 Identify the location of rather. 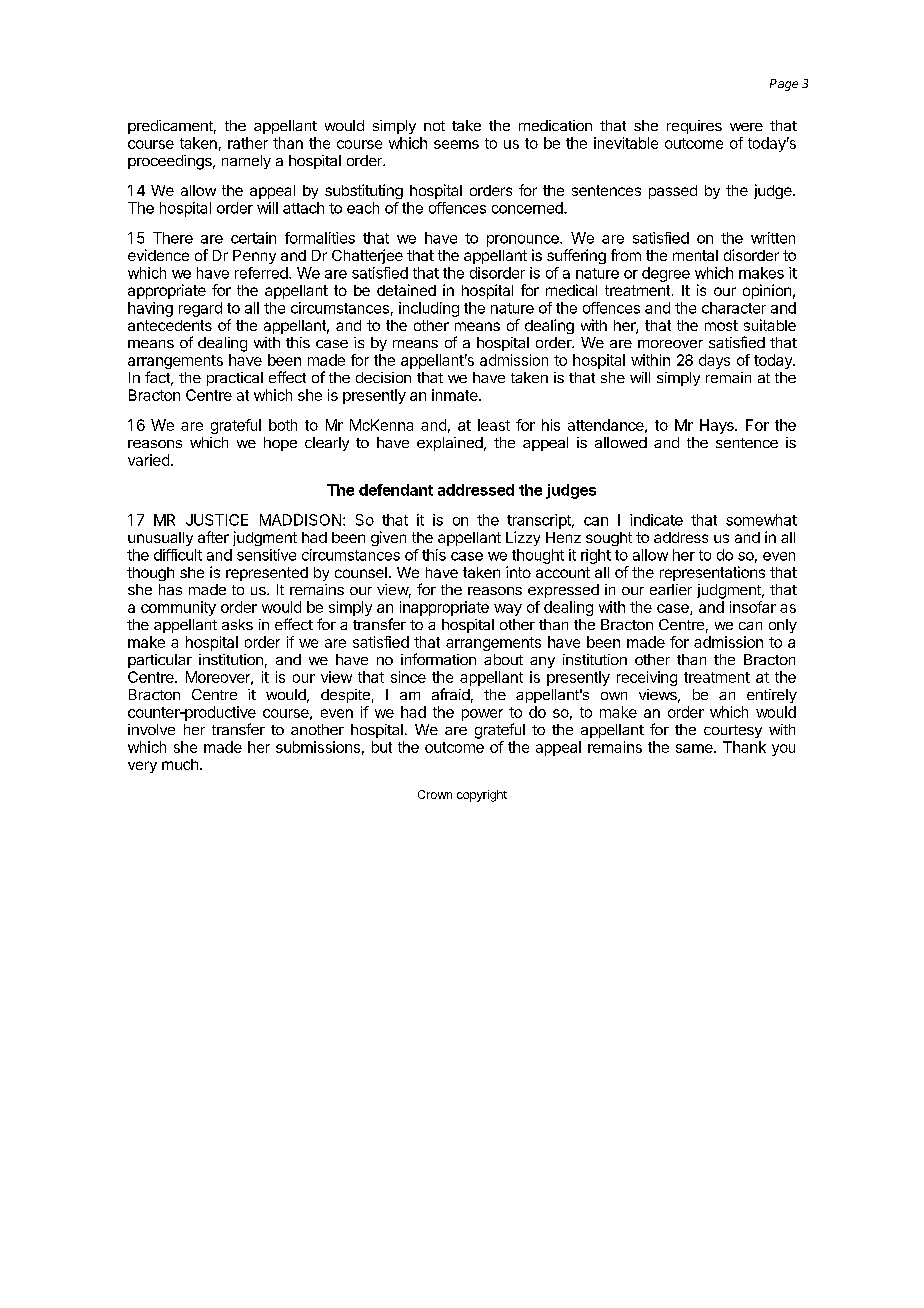
(248, 143).
